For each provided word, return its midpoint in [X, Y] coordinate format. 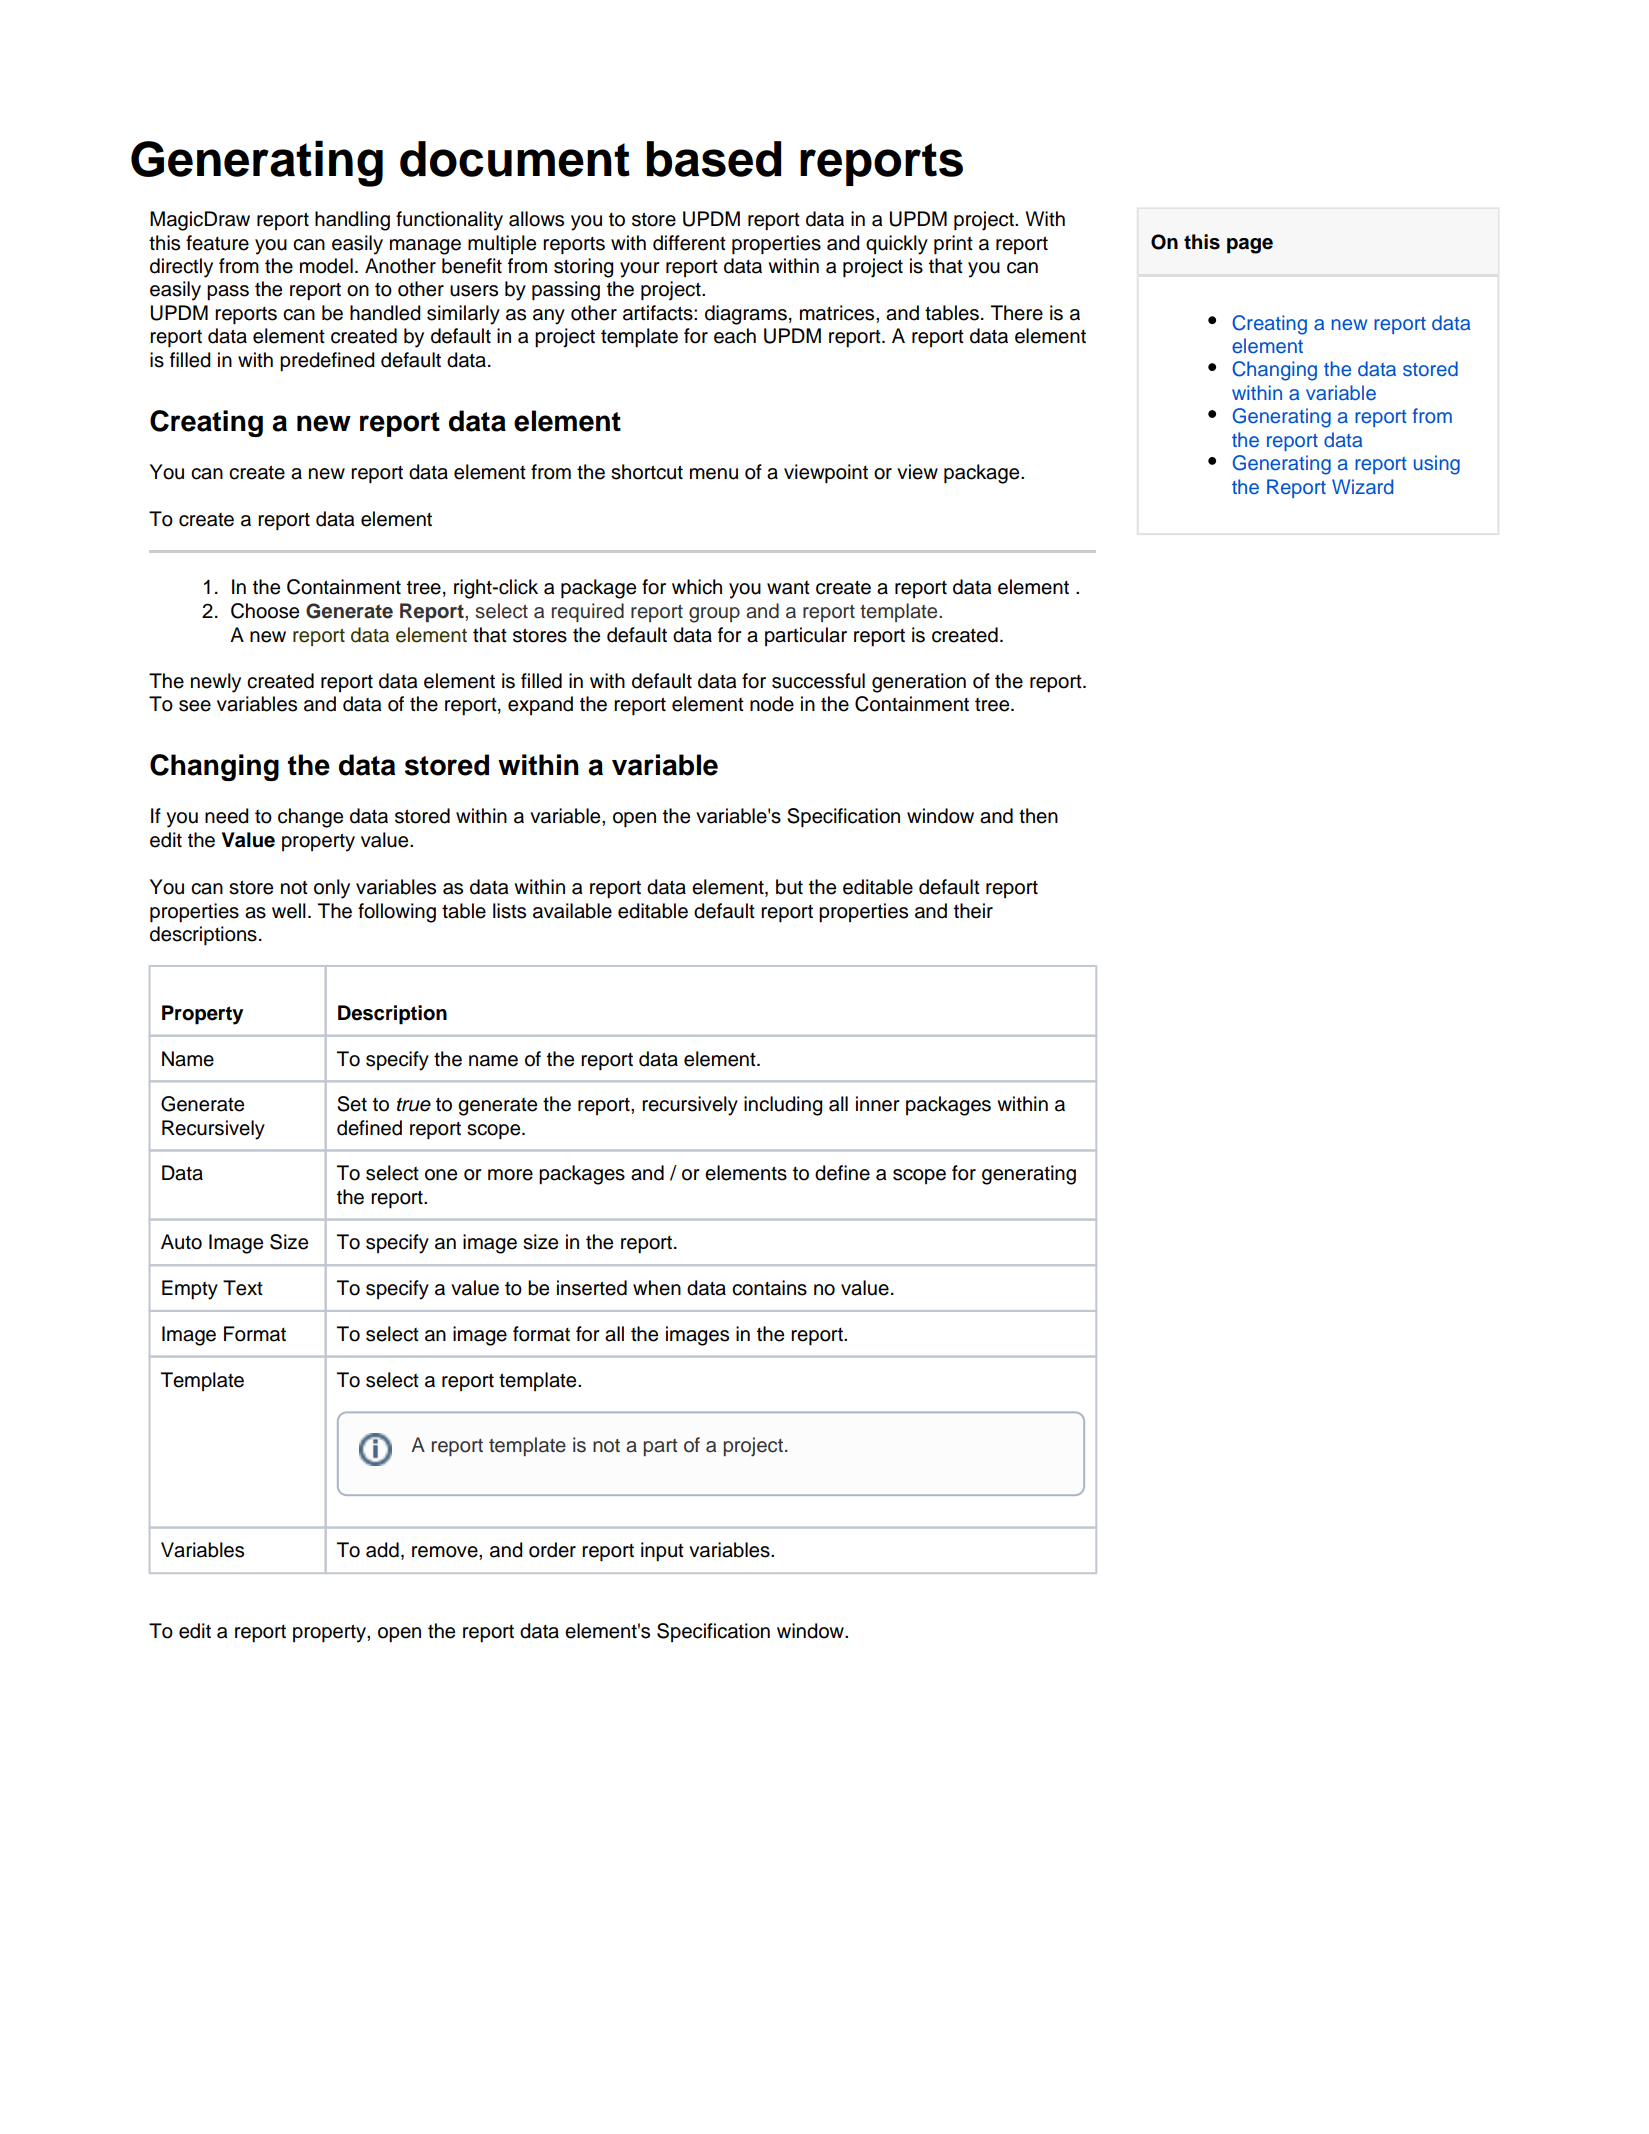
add [382, 1550]
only [332, 889]
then [1038, 816]
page [1250, 246]
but [789, 887]
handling [352, 221]
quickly [897, 245]
